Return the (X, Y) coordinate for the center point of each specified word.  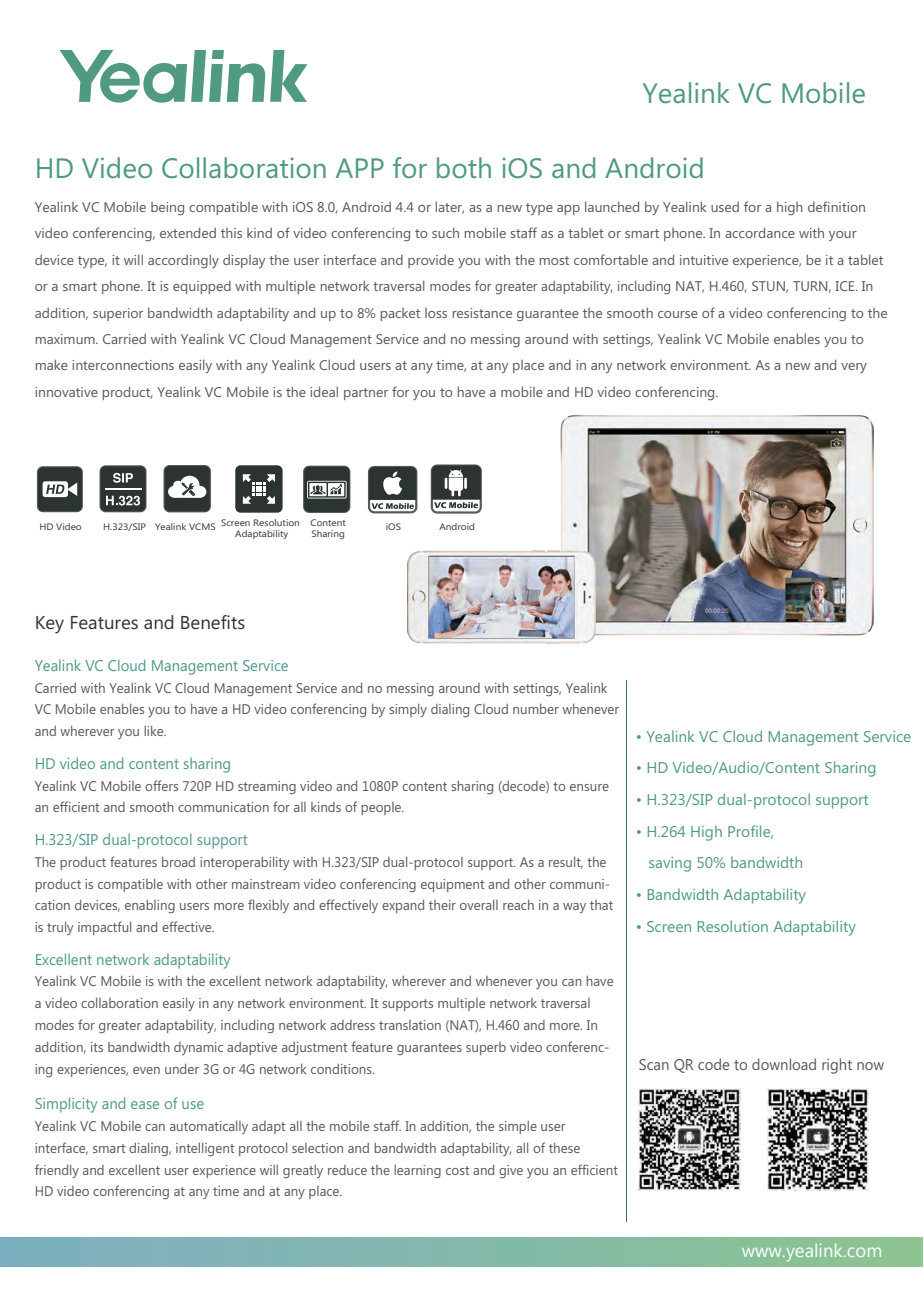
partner (366, 394)
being (167, 209)
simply (408, 710)
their (442, 905)
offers (161, 785)
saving (670, 864)
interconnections (123, 365)
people (382, 808)
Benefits (213, 622)
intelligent (205, 1149)
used (725, 206)
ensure (589, 787)
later (450, 207)
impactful (104, 928)
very (854, 368)
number (536, 709)
